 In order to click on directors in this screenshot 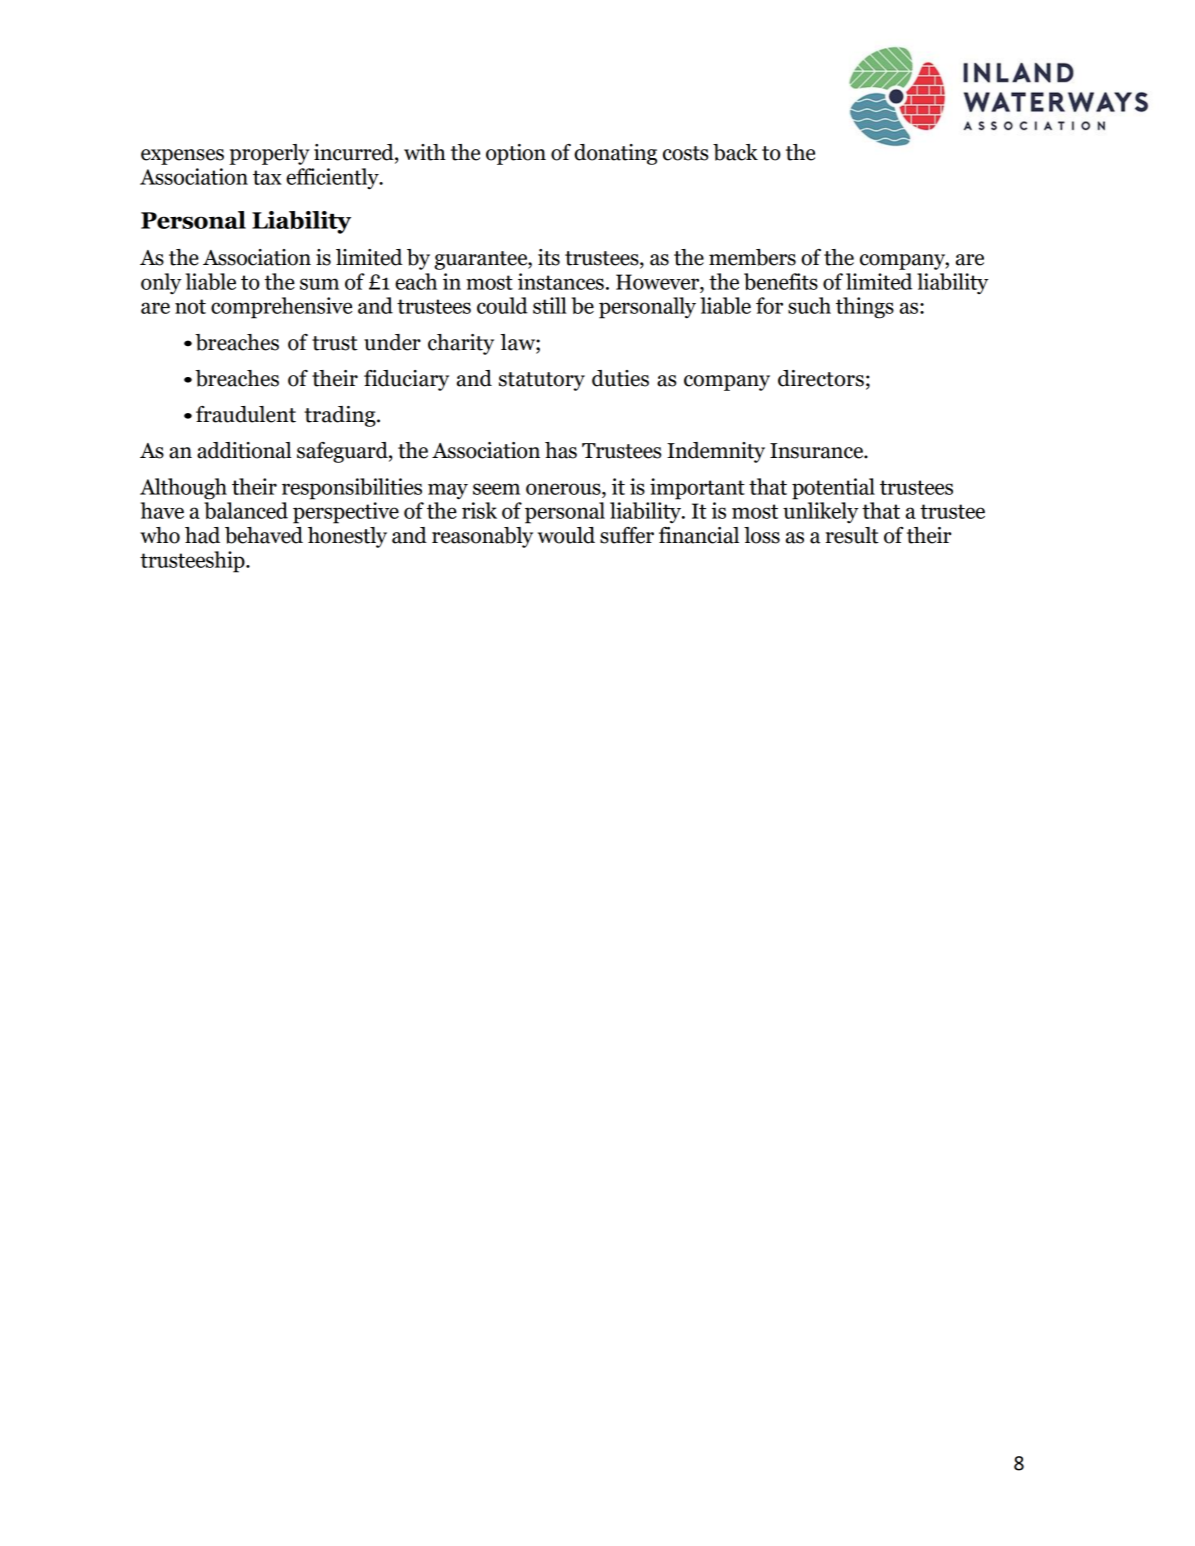, I will do `click(821, 378)`.
